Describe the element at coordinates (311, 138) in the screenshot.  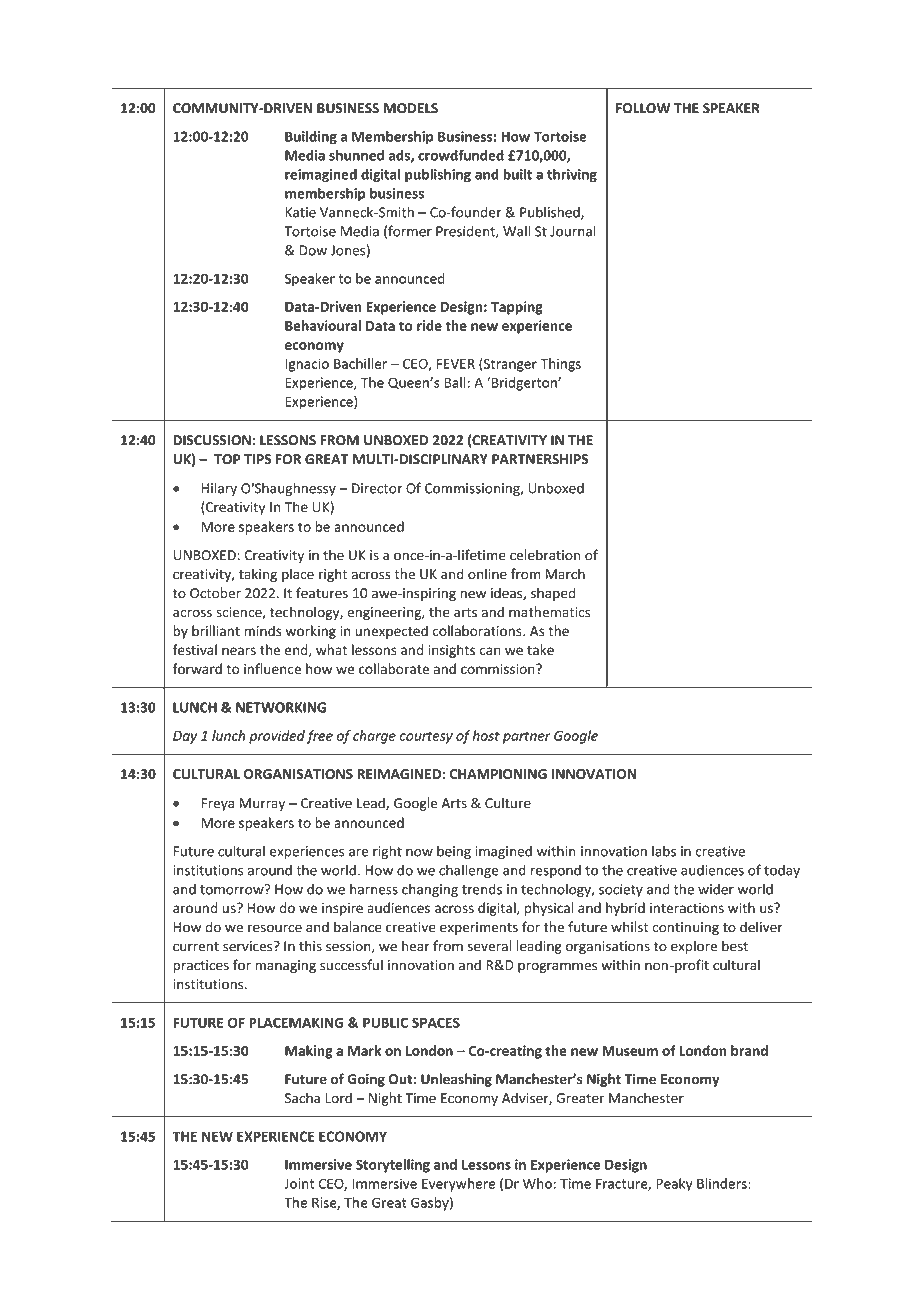
I see `Building` at that location.
